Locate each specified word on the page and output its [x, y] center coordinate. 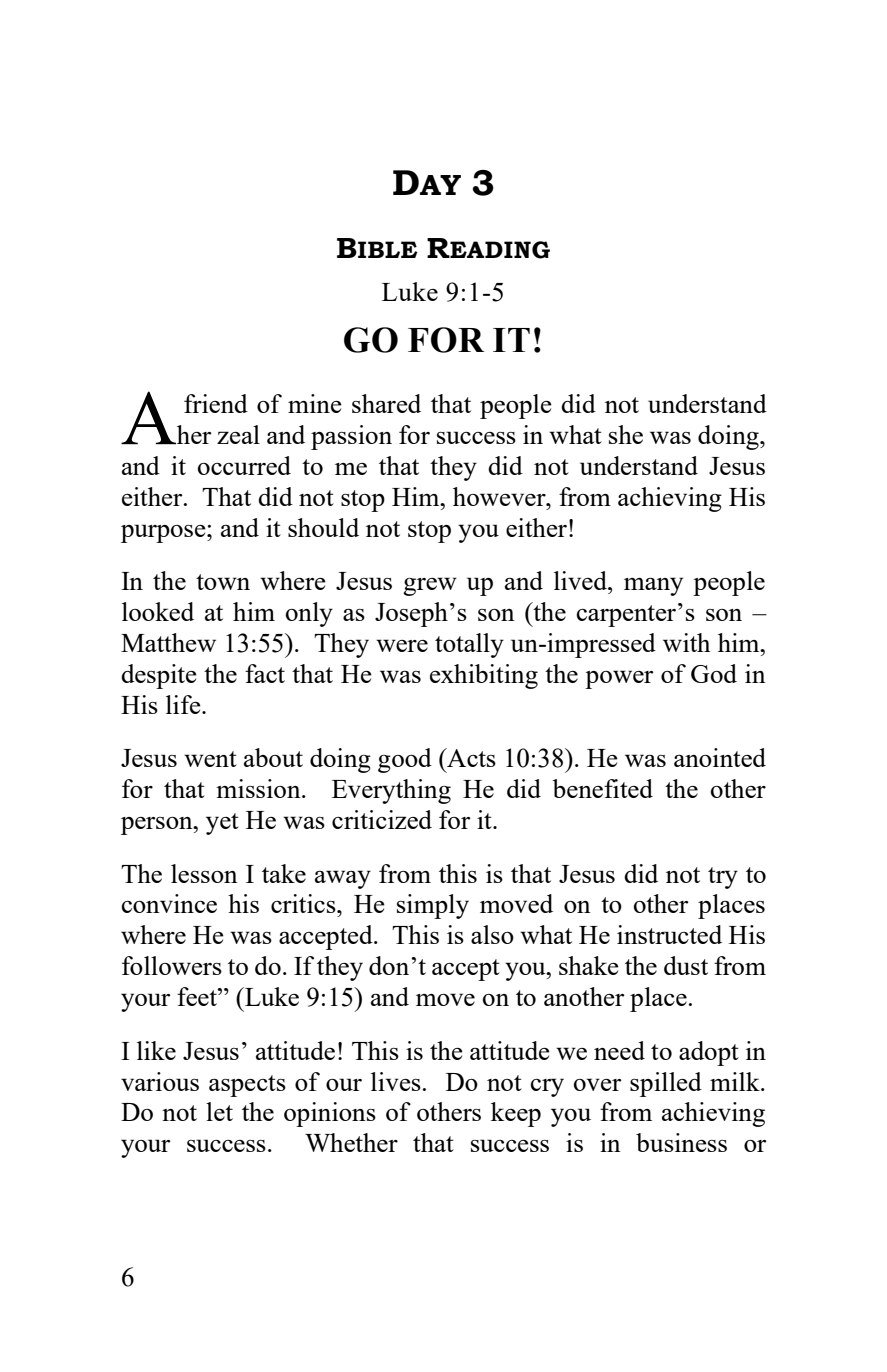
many [653, 586]
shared [386, 403]
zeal [238, 434]
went [210, 759]
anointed [720, 757]
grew [430, 586]
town [223, 582]
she [626, 434]
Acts [470, 757]
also [492, 934]
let [219, 1111]
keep [516, 1114]
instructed [669, 934]
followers [172, 965]
